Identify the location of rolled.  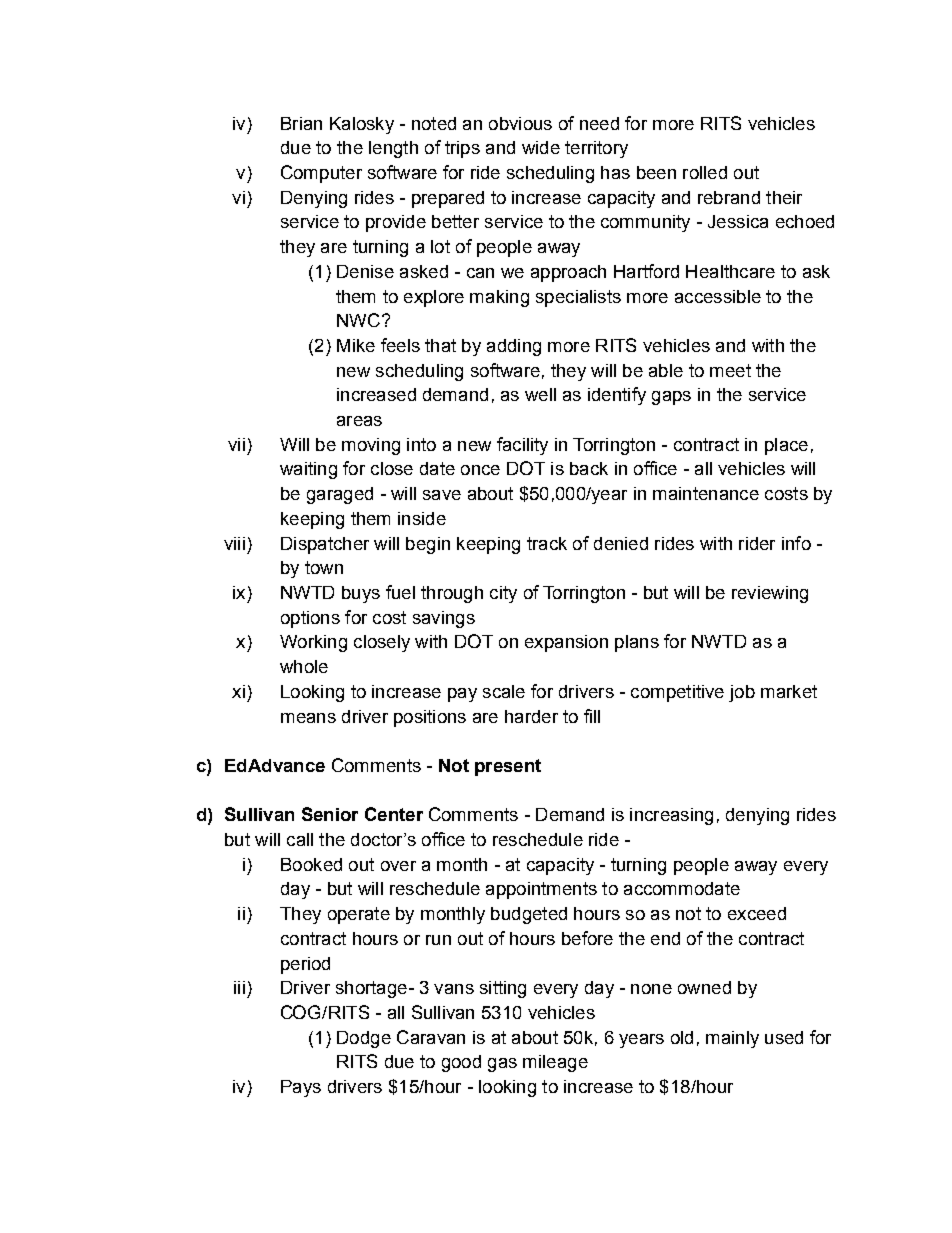
(705, 172).
